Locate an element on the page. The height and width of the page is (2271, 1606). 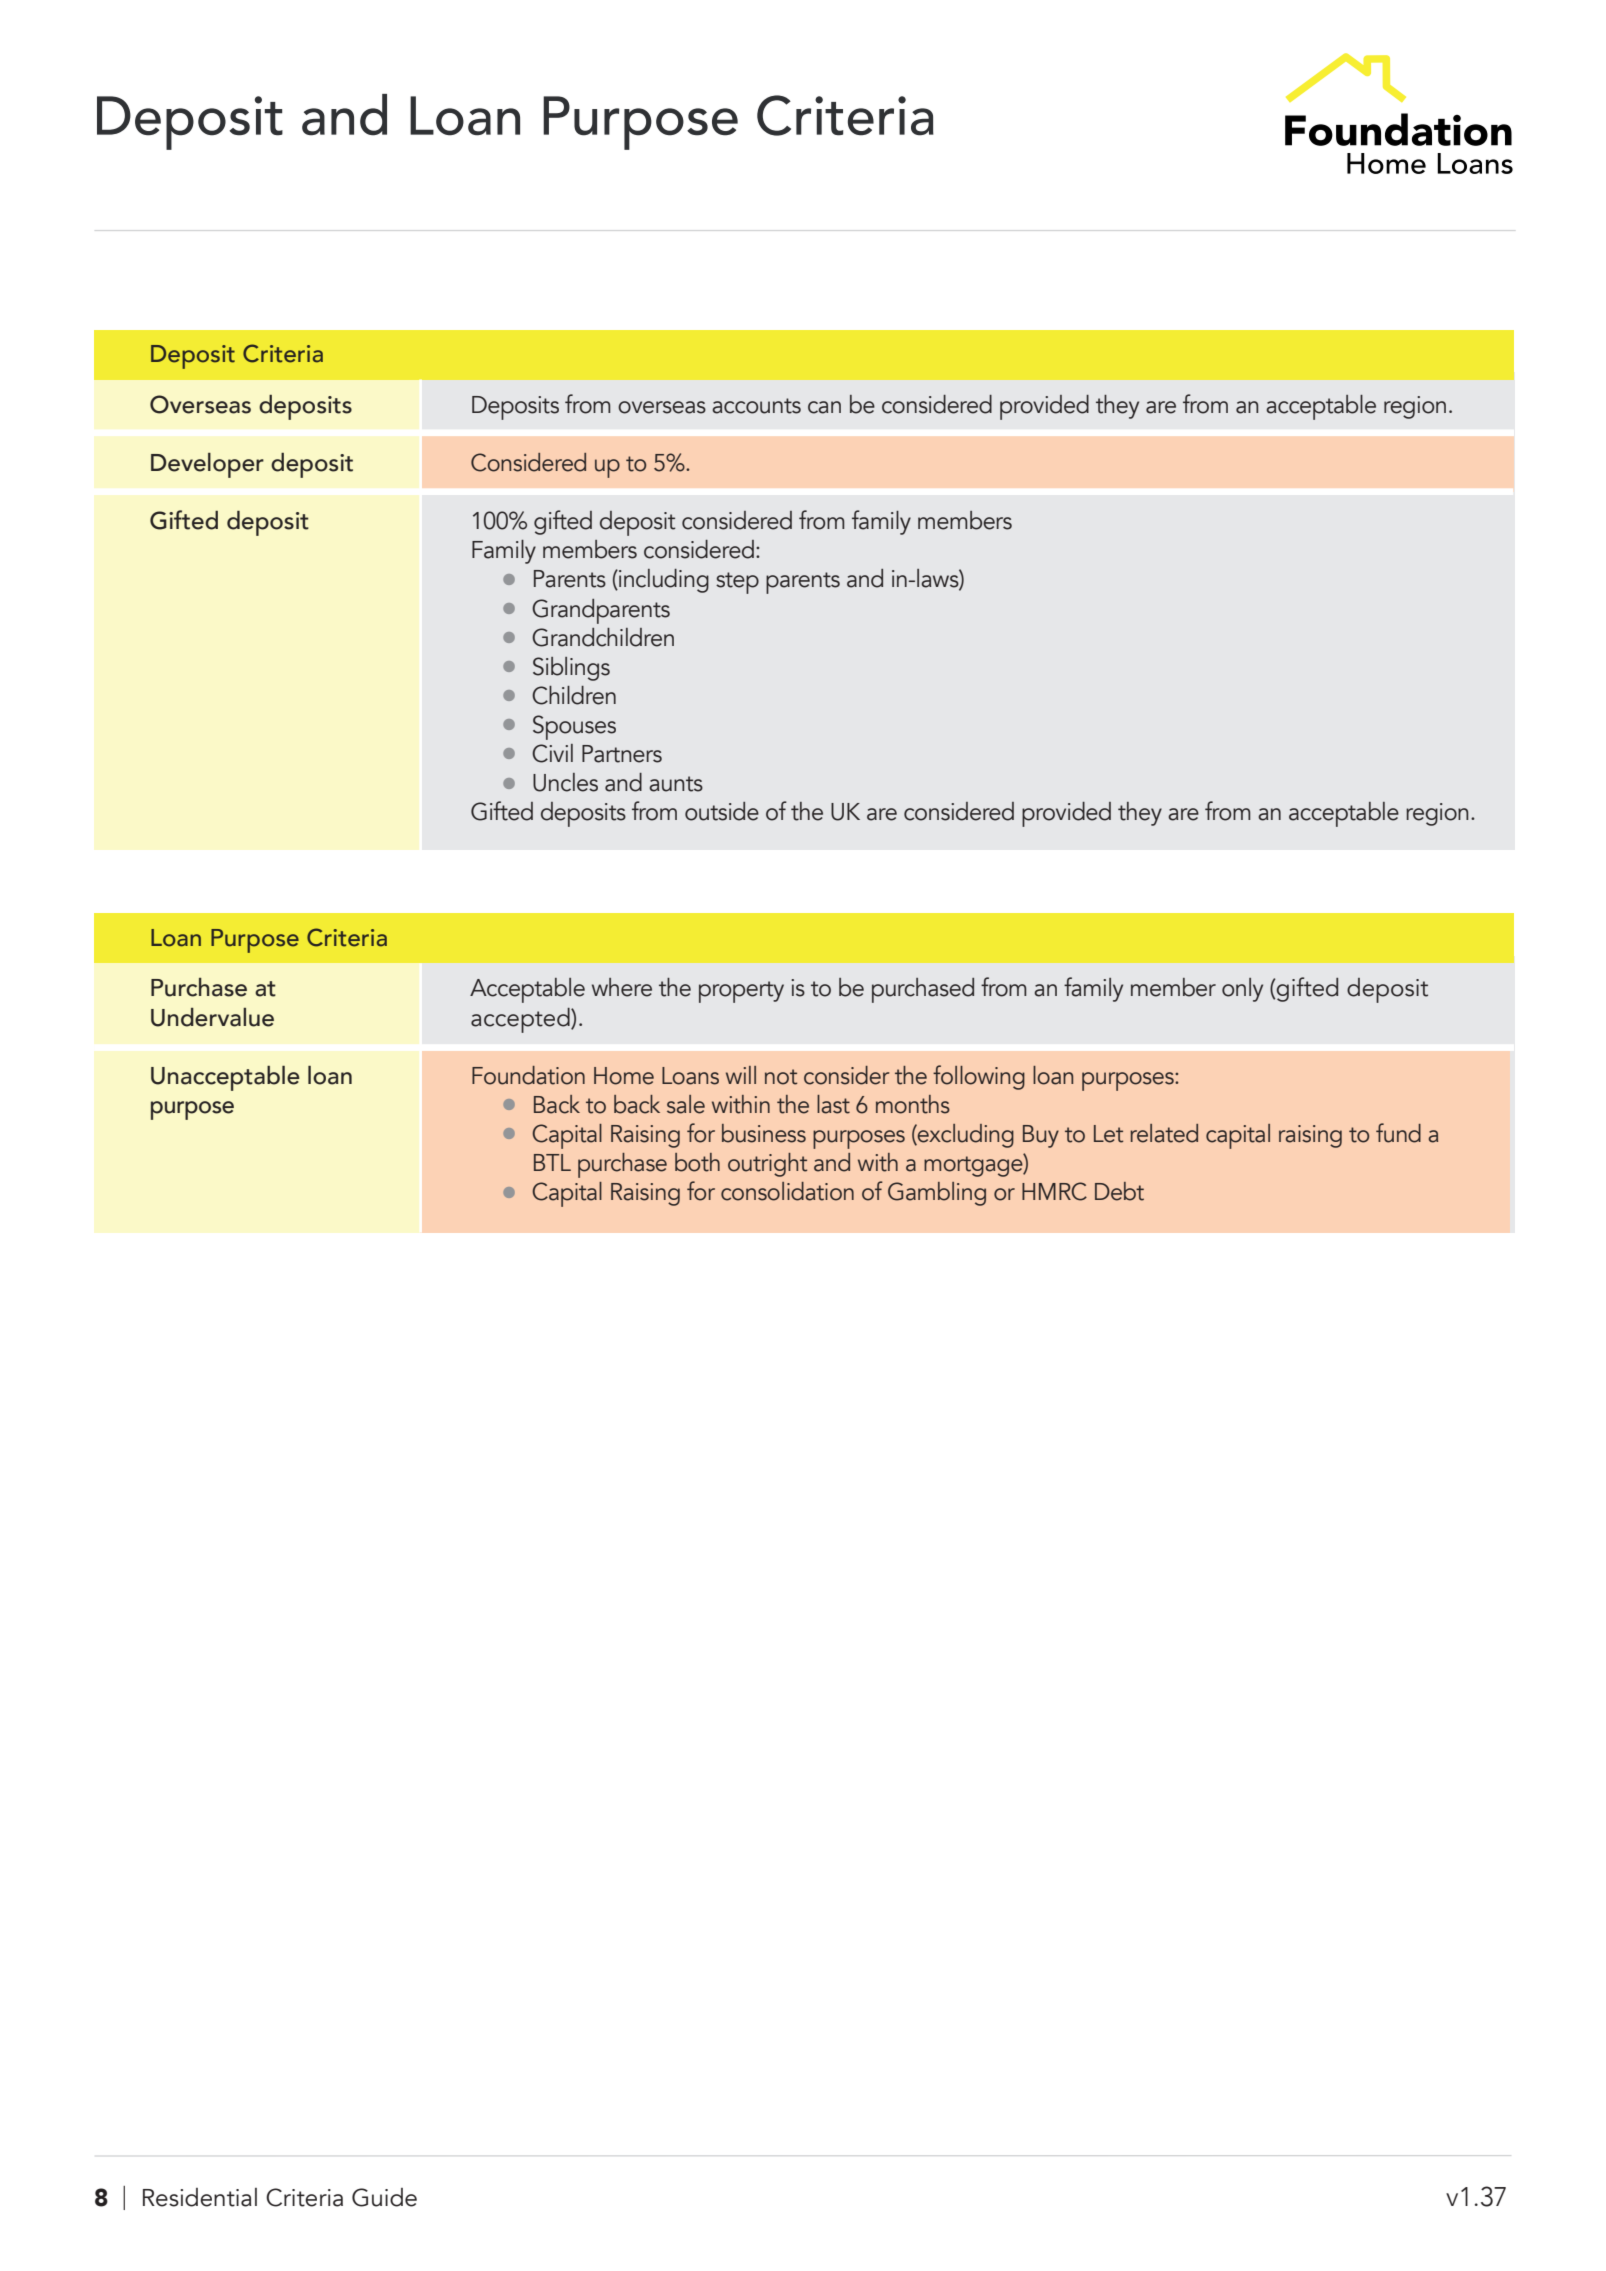
BTL is located at coordinates (552, 1162).
